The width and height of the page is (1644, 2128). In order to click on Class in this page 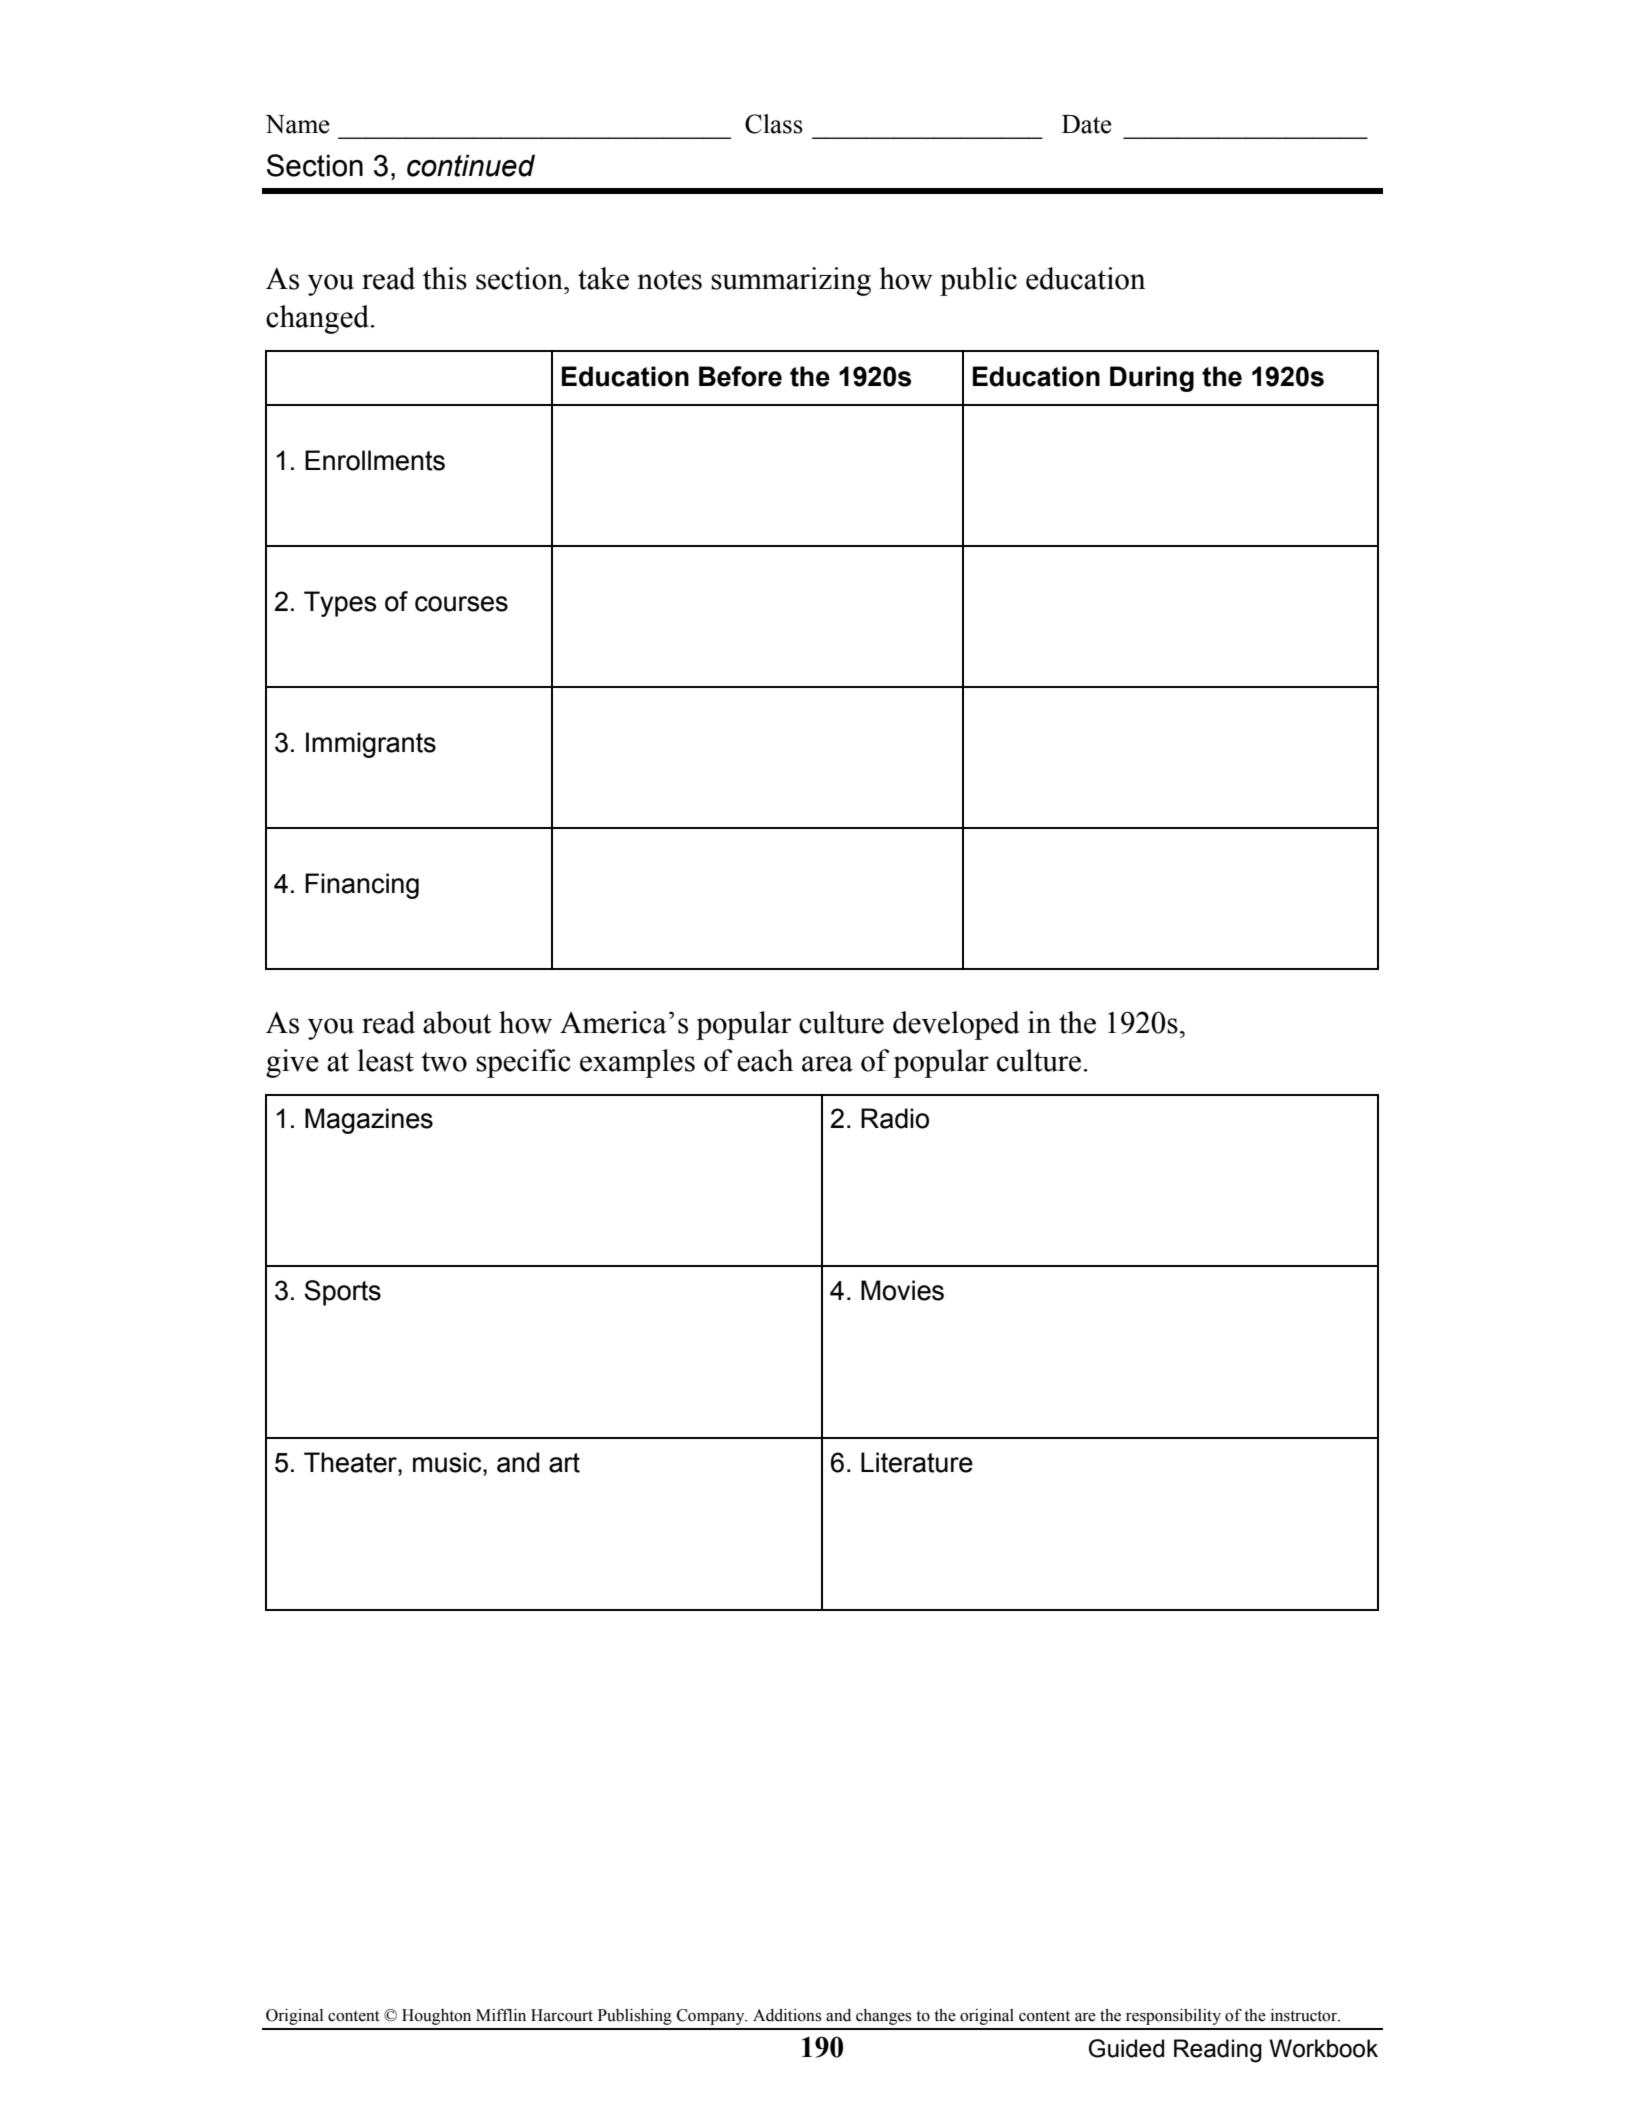, I will do `click(774, 124)`.
